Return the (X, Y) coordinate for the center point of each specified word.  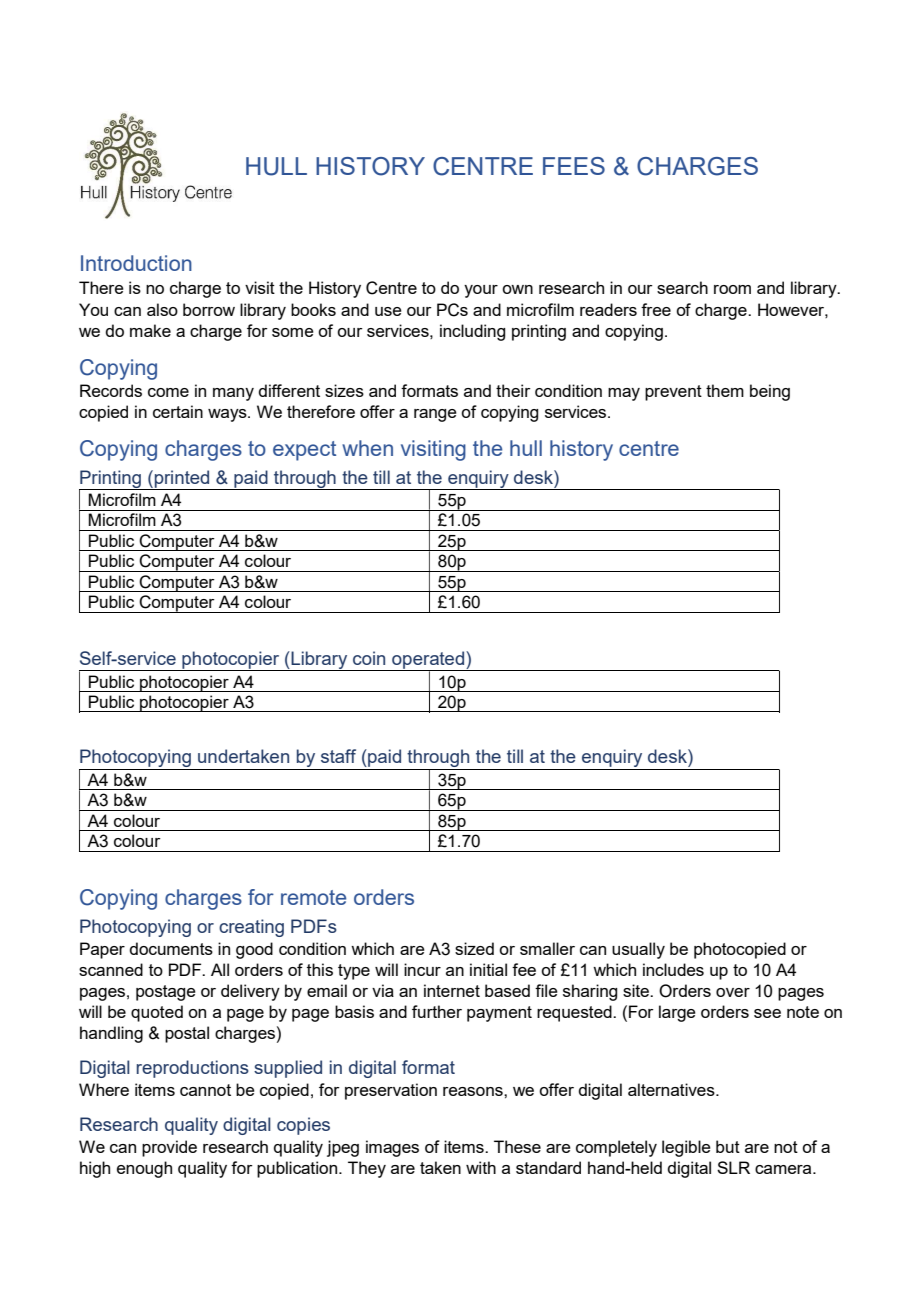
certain (178, 411)
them (725, 390)
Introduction (136, 263)
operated (428, 661)
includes (673, 969)
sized (474, 948)
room (732, 289)
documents (171, 948)
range (435, 415)
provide (169, 1148)
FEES (574, 166)
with (481, 1167)
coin (369, 658)
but (728, 1146)
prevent (673, 393)
